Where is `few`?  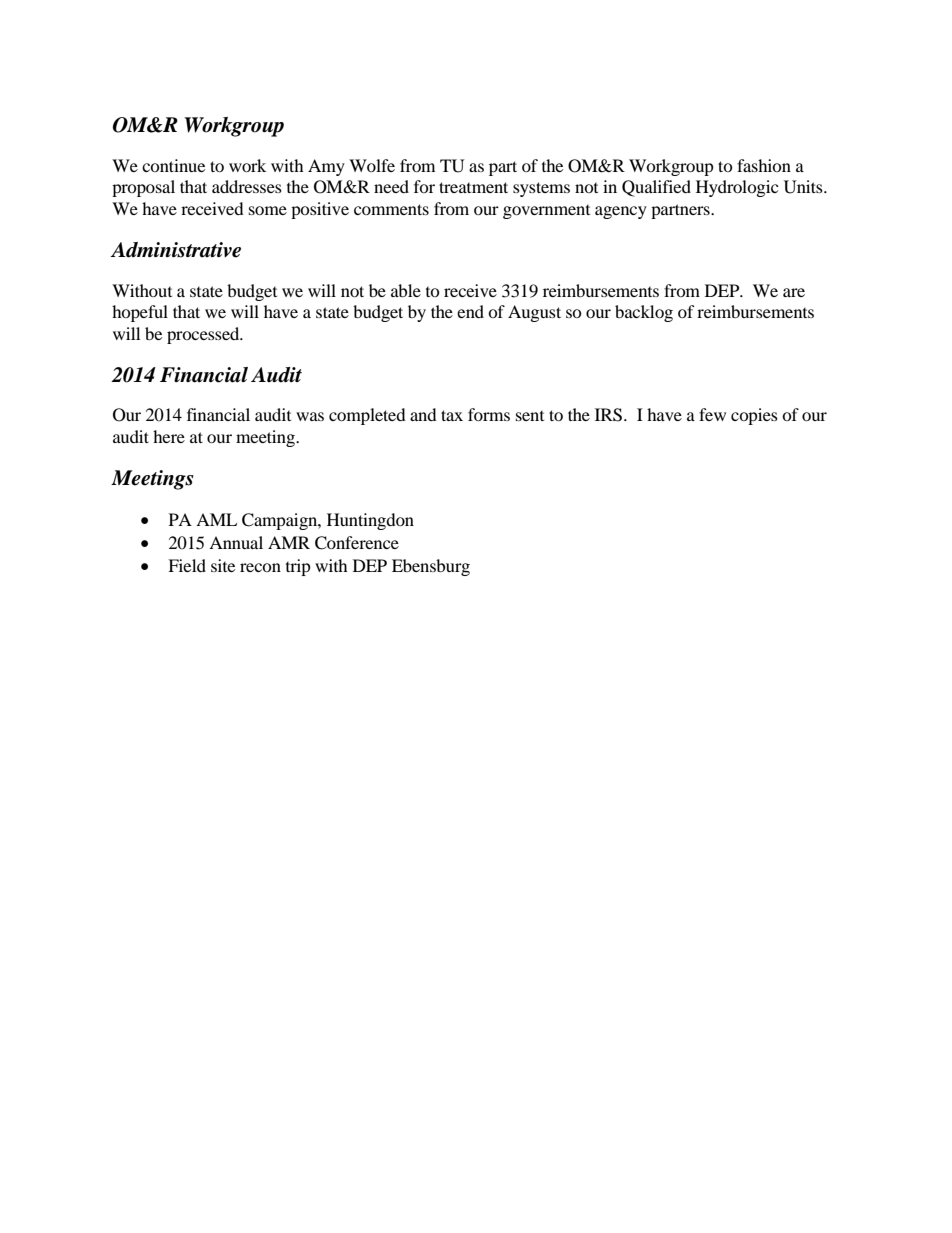
few is located at coordinates (712, 414).
